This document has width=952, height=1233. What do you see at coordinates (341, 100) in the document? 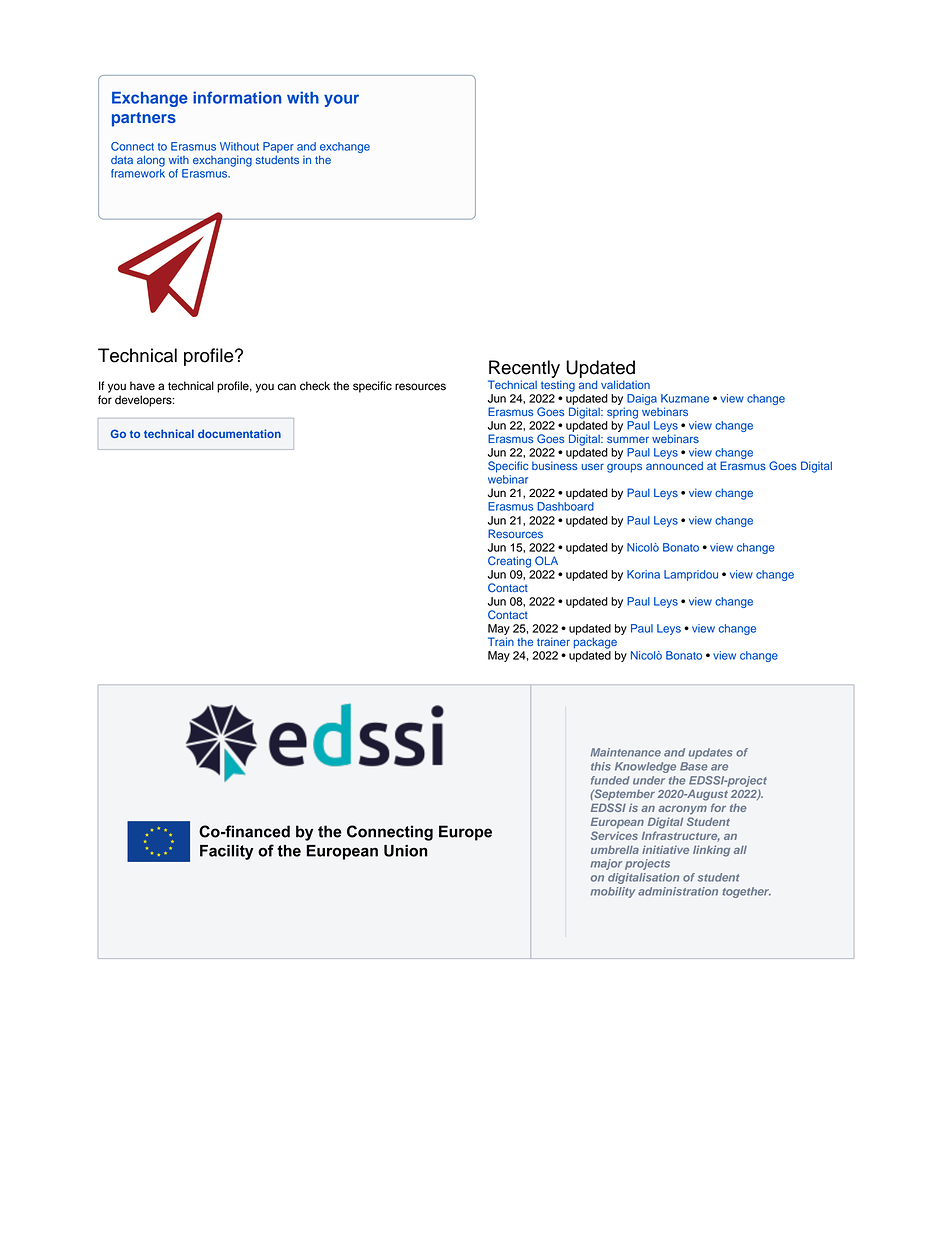
I see `your` at bounding box center [341, 100].
